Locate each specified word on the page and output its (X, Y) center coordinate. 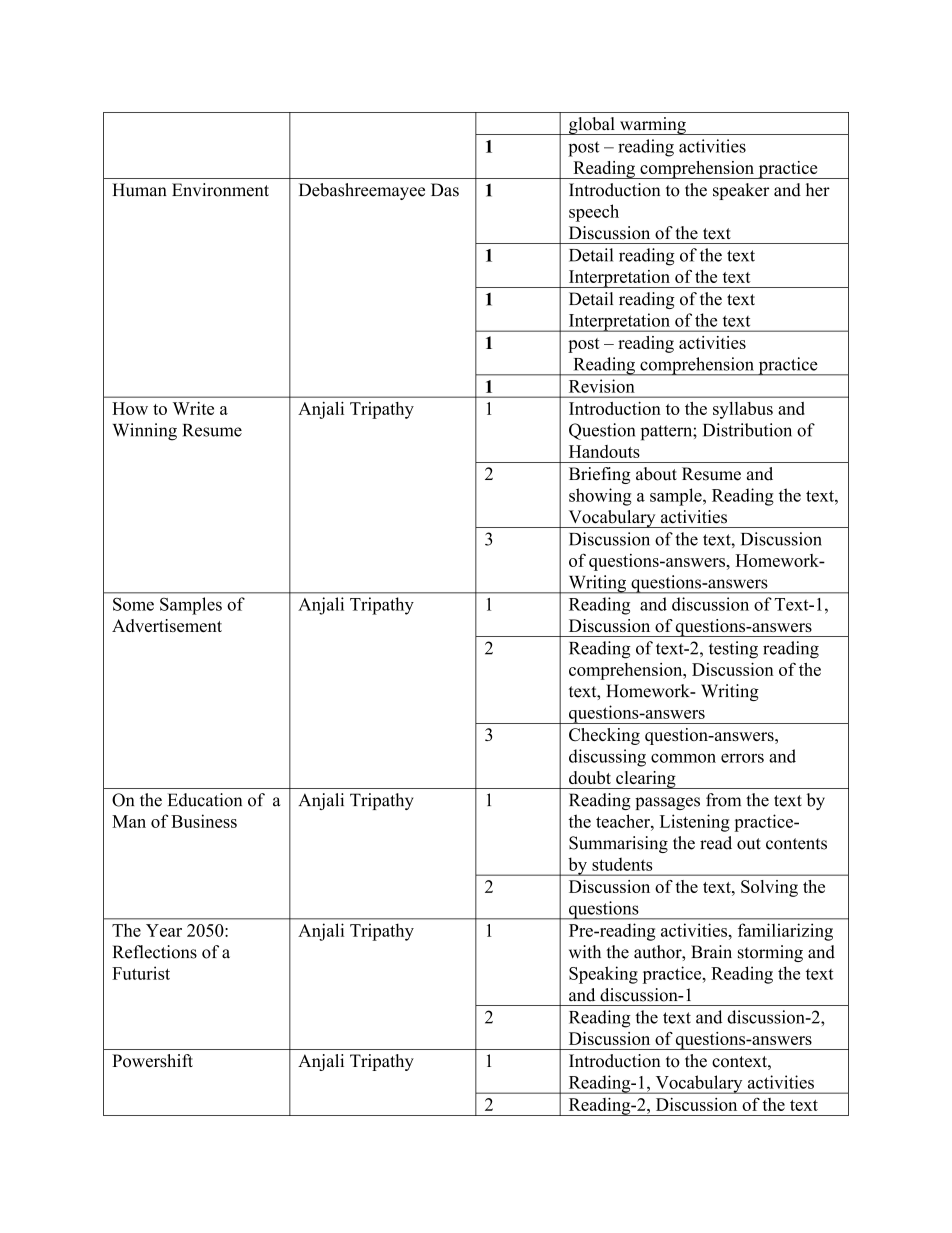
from (723, 800)
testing (733, 650)
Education (205, 800)
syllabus (743, 410)
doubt (590, 777)
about (656, 474)
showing (600, 497)
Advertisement (167, 625)
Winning (145, 432)
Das (445, 190)
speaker (741, 191)
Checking (604, 736)
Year (164, 930)
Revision (601, 386)
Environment (220, 190)
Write (193, 408)
